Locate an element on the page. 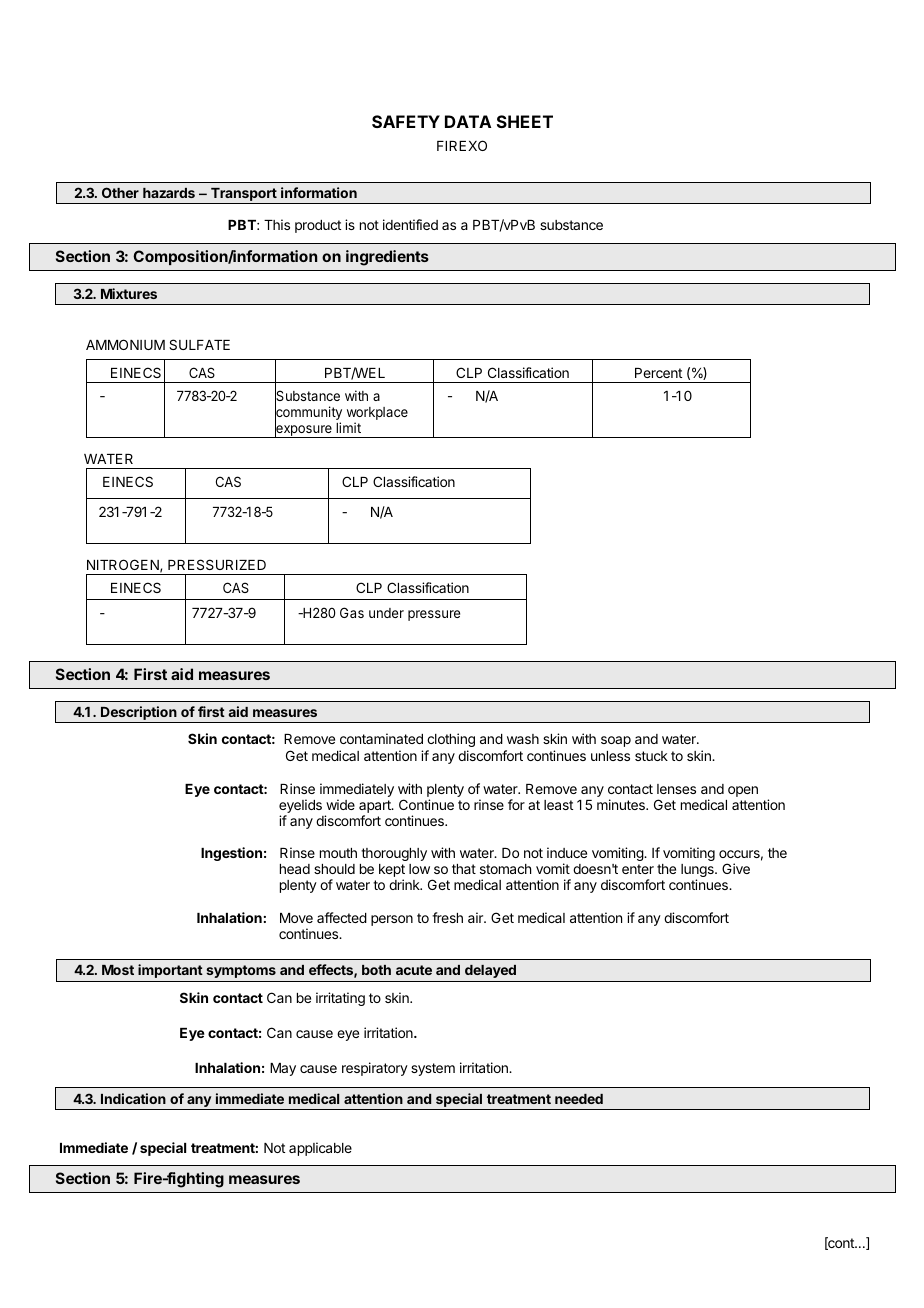  pressure is located at coordinates (434, 615).
